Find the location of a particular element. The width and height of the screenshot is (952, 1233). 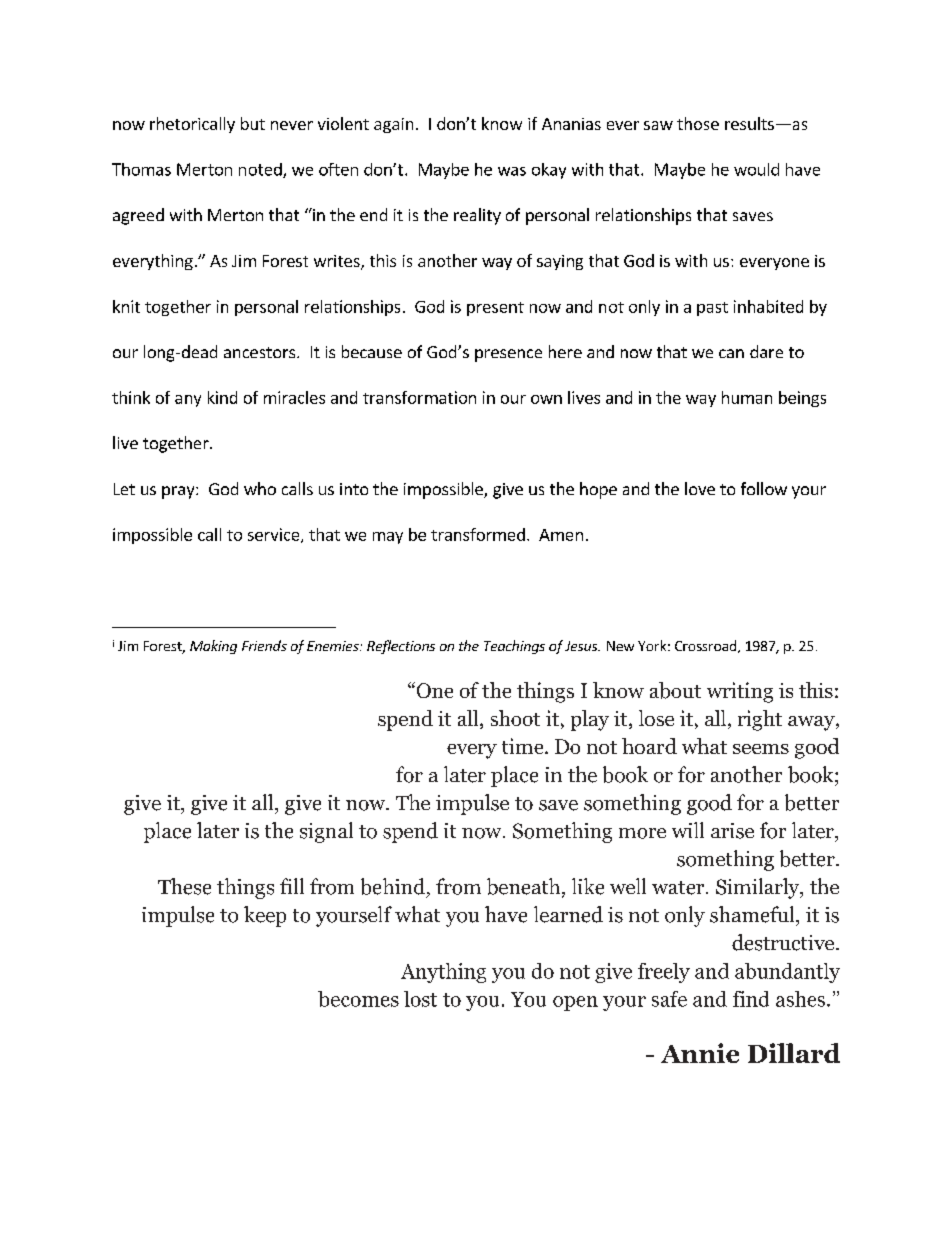

was is located at coordinates (512, 171).
